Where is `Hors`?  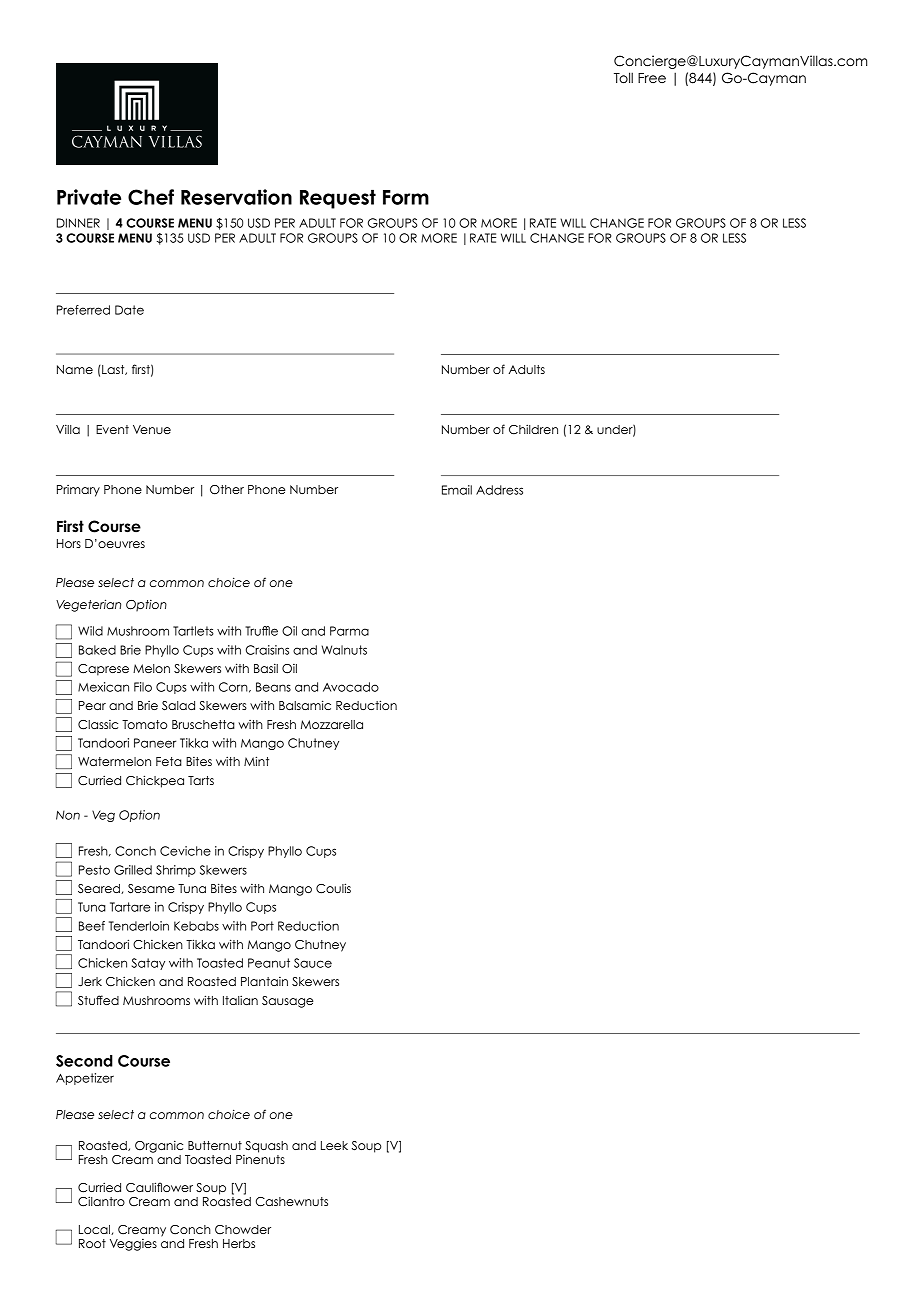
Hors is located at coordinates (69, 543).
